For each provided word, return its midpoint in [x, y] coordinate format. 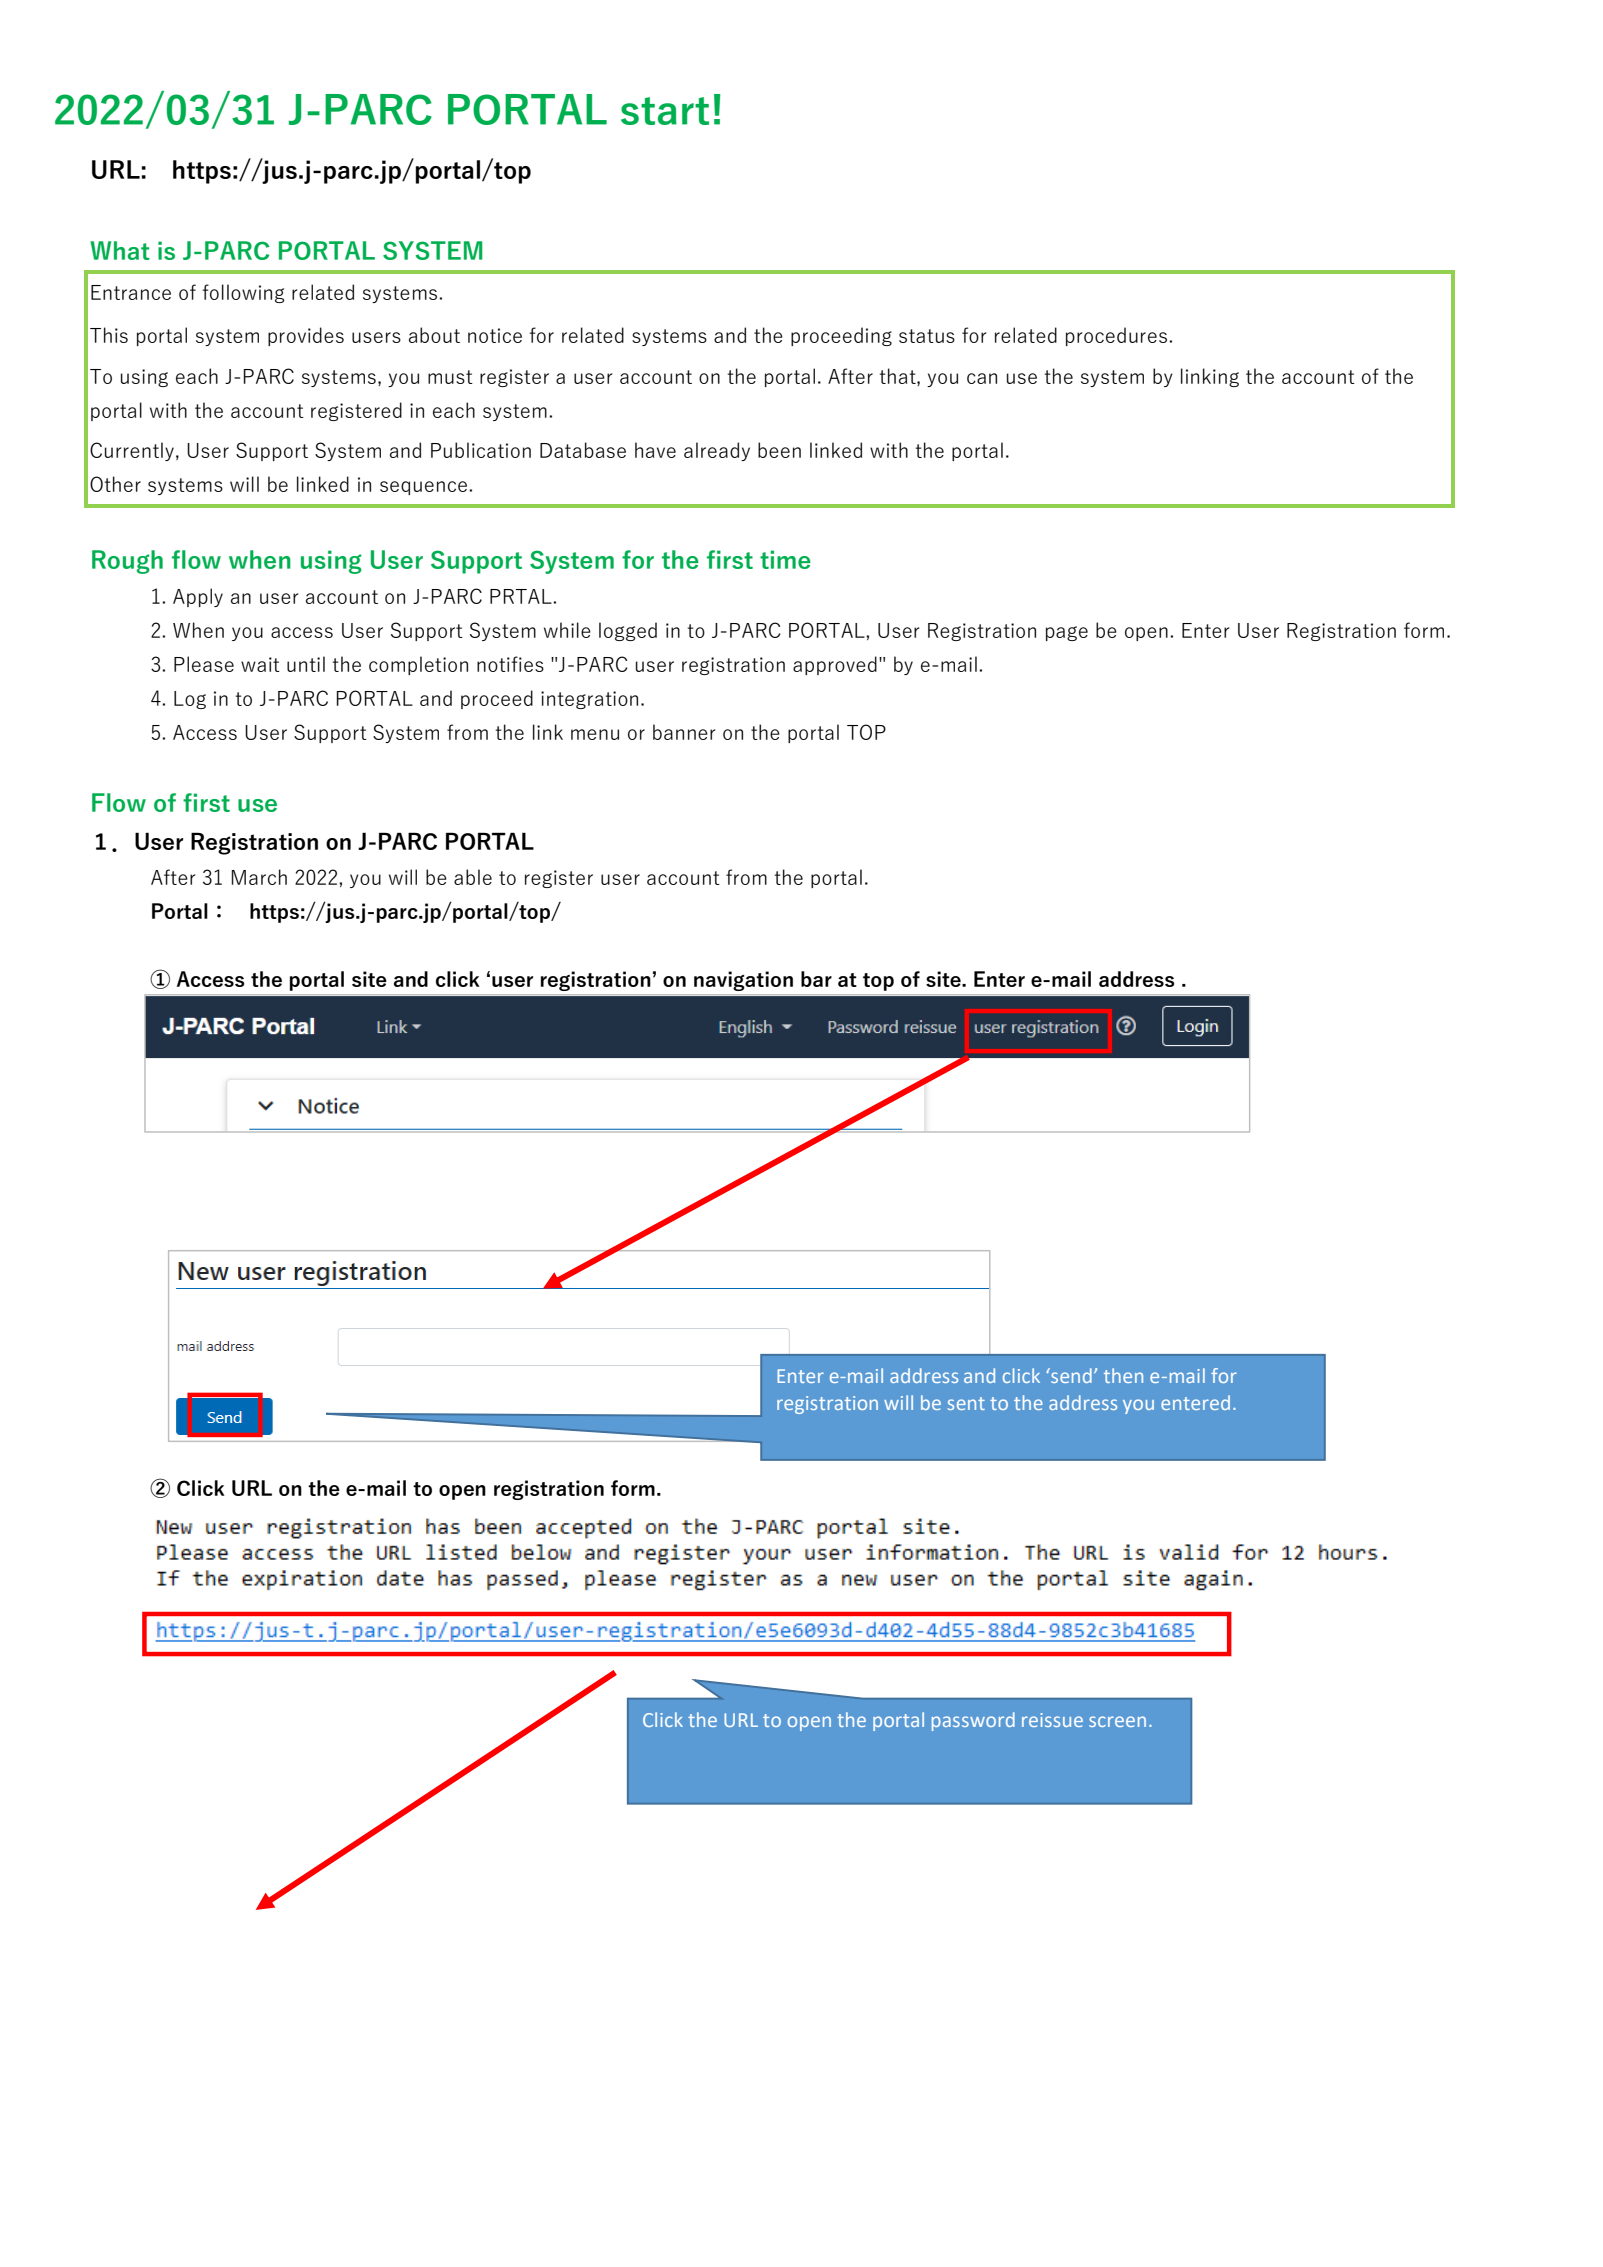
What [120, 250]
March [259, 877]
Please [204, 664]
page [1067, 633]
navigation [743, 981]
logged [628, 631]
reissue [1052, 1720]
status [927, 336]
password [973, 1721]
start [665, 111]
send [1070, 1375]
